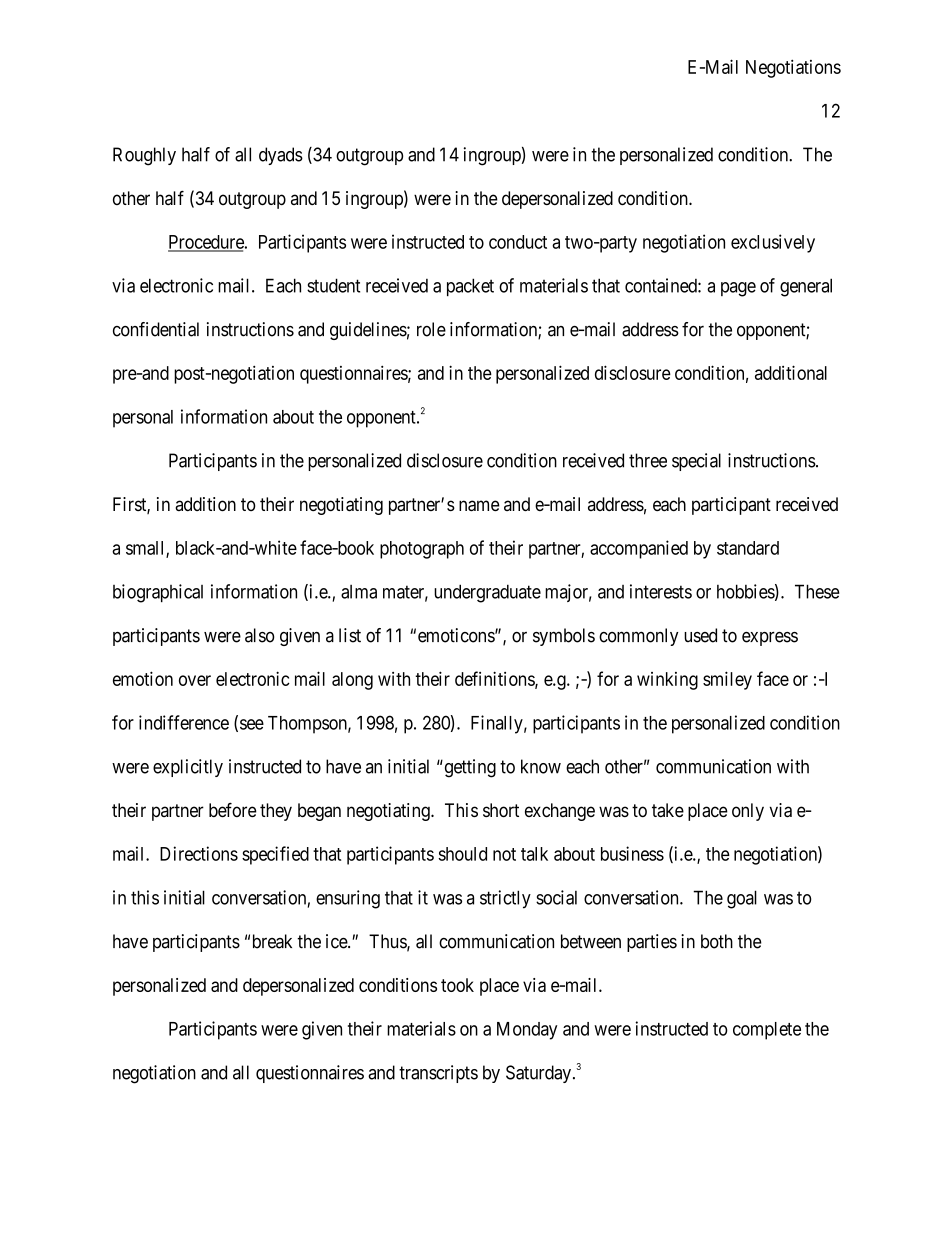 The height and width of the document is (1233, 952). Describe the element at coordinates (501, 810) in the document. I see `short` at that location.
